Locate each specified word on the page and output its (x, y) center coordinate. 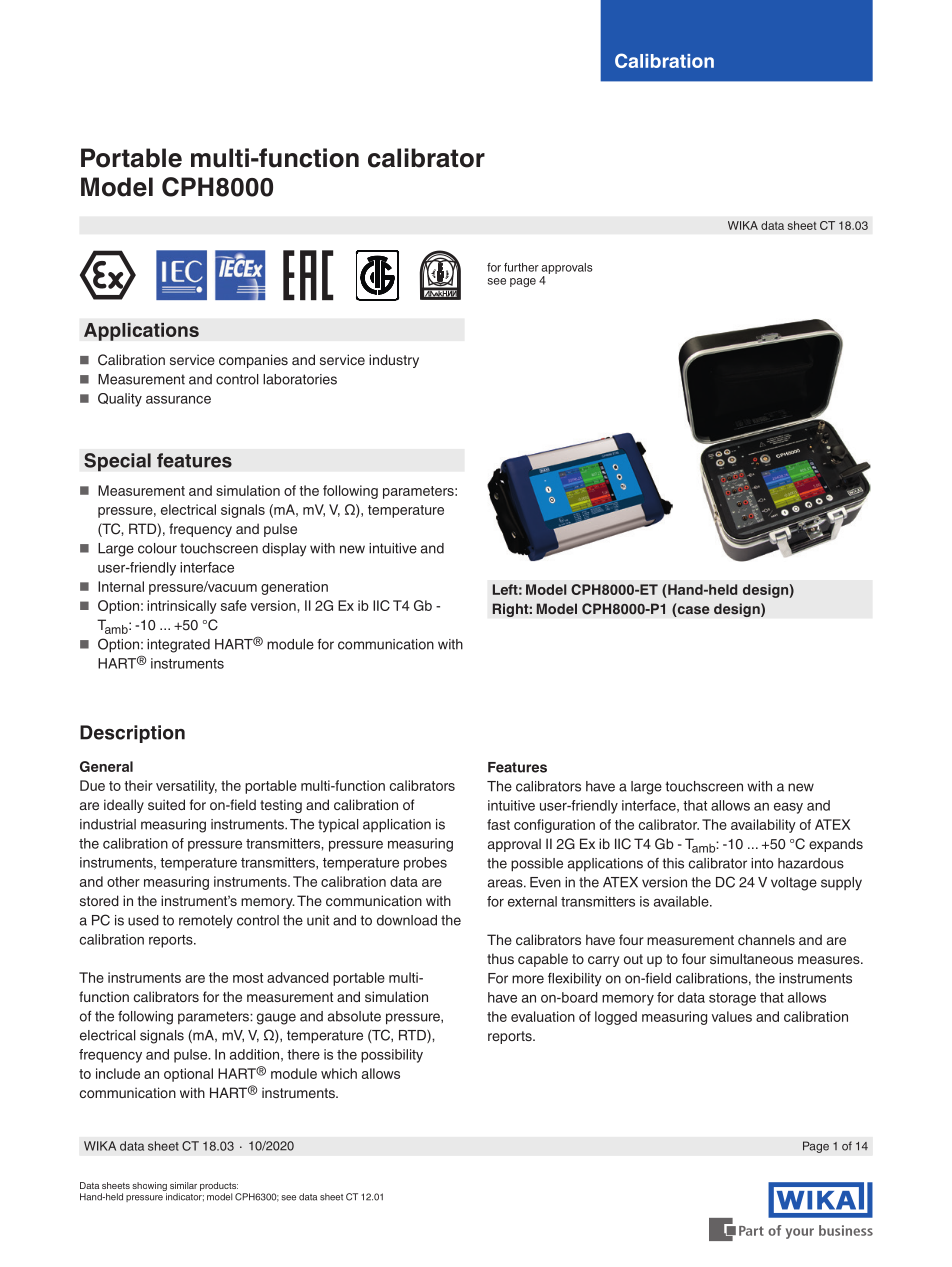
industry (394, 361)
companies (253, 361)
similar (183, 1185)
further (521, 267)
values (732, 1016)
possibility (392, 1056)
